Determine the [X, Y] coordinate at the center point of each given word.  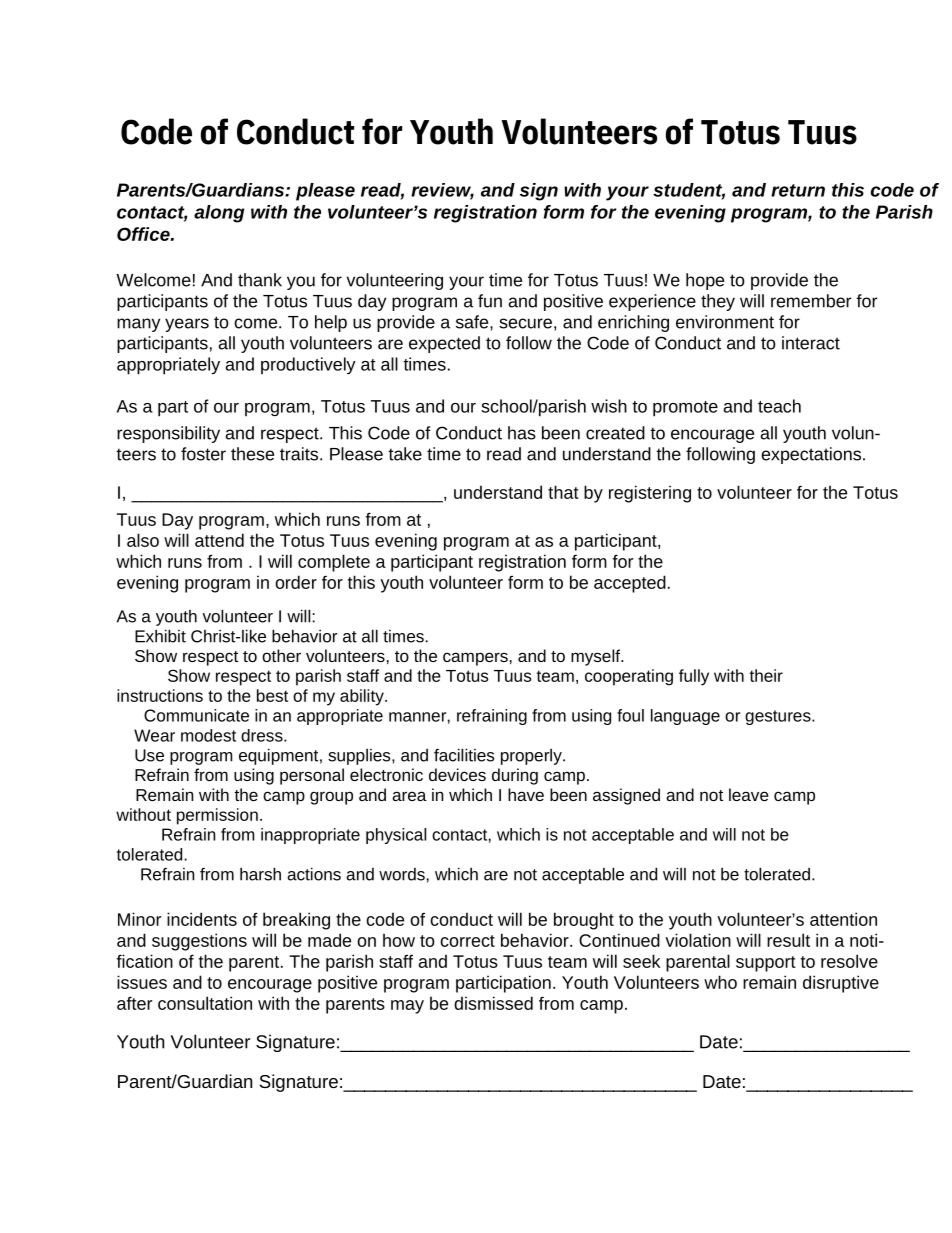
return [798, 190]
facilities [464, 755]
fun [490, 301]
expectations [811, 455]
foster [203, 454]
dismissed [493, 1003]
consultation [205, 1003]
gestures [779, 717]
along [219, 214]
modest [208, 735]
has [522, 433]
